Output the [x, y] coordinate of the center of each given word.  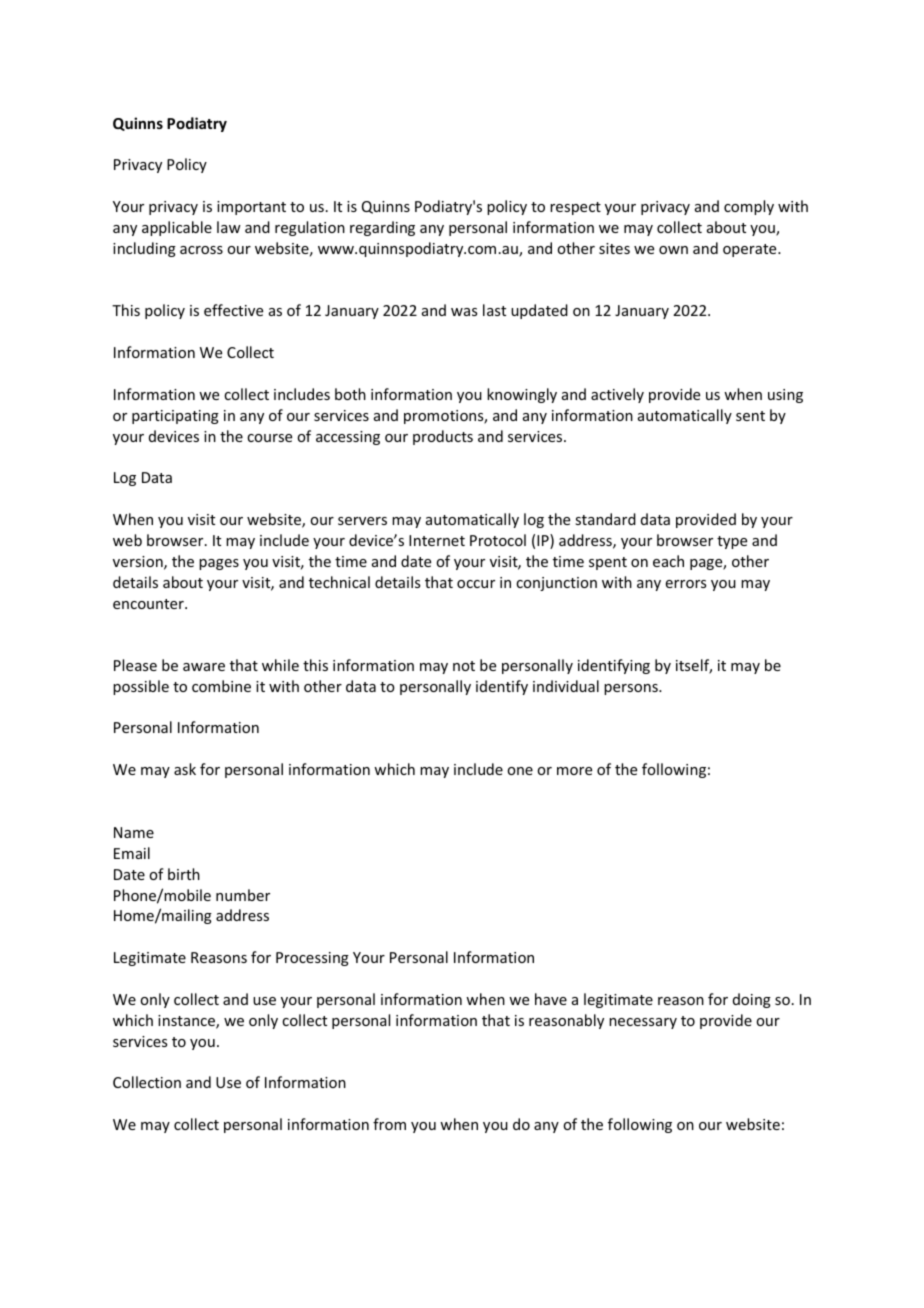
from [389, 1124]
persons [632, 689]
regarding [382, 228]
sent [750, 416]
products [443, 437]
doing [752, 1000]
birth [184, 874]
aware [204, 667]
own [673, 250]
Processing [312, 959]
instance [187, 1022]
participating [175, 417]
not [464, 666]
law [229, 227]
